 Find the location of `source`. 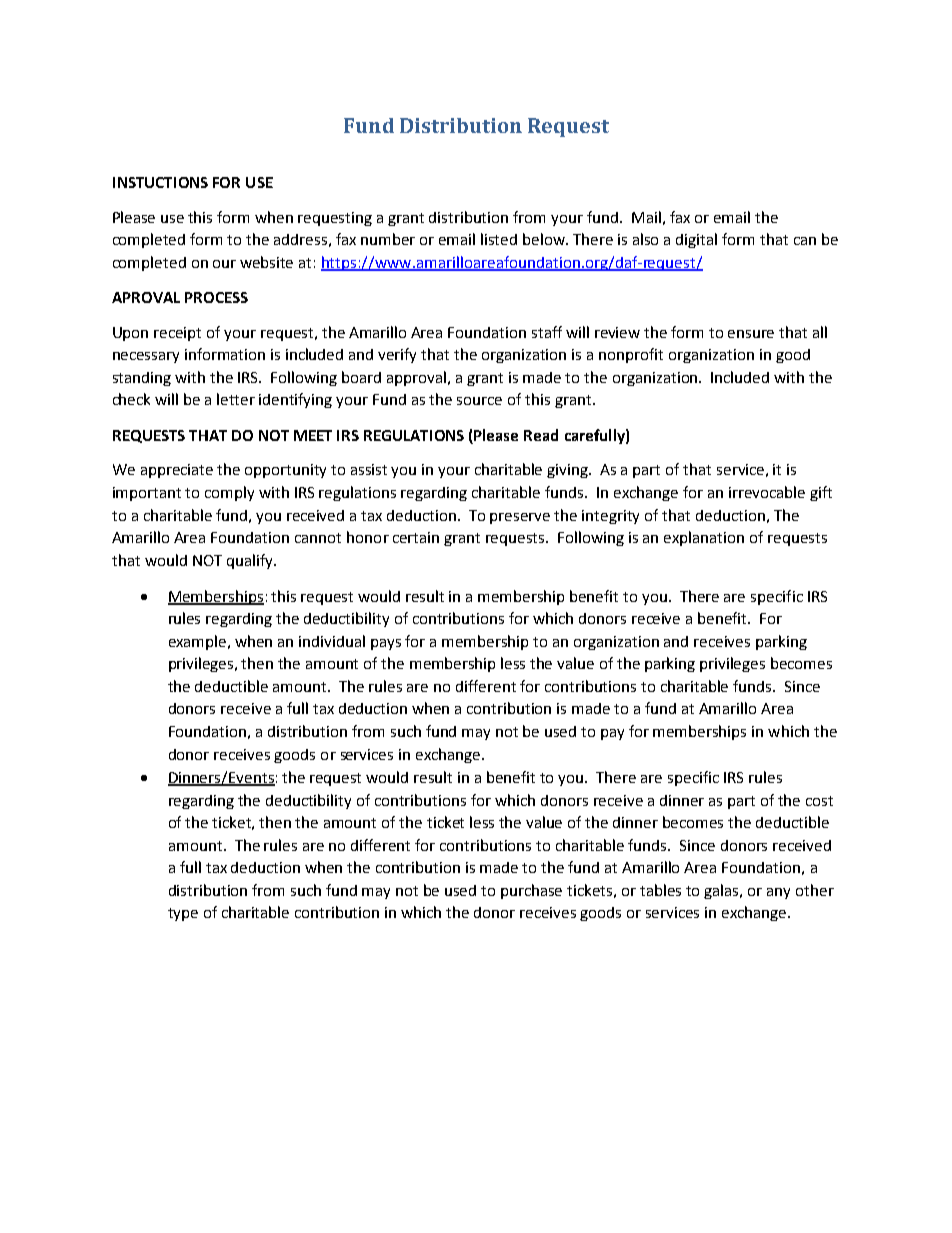

source is located at coordinates (479, 401).
